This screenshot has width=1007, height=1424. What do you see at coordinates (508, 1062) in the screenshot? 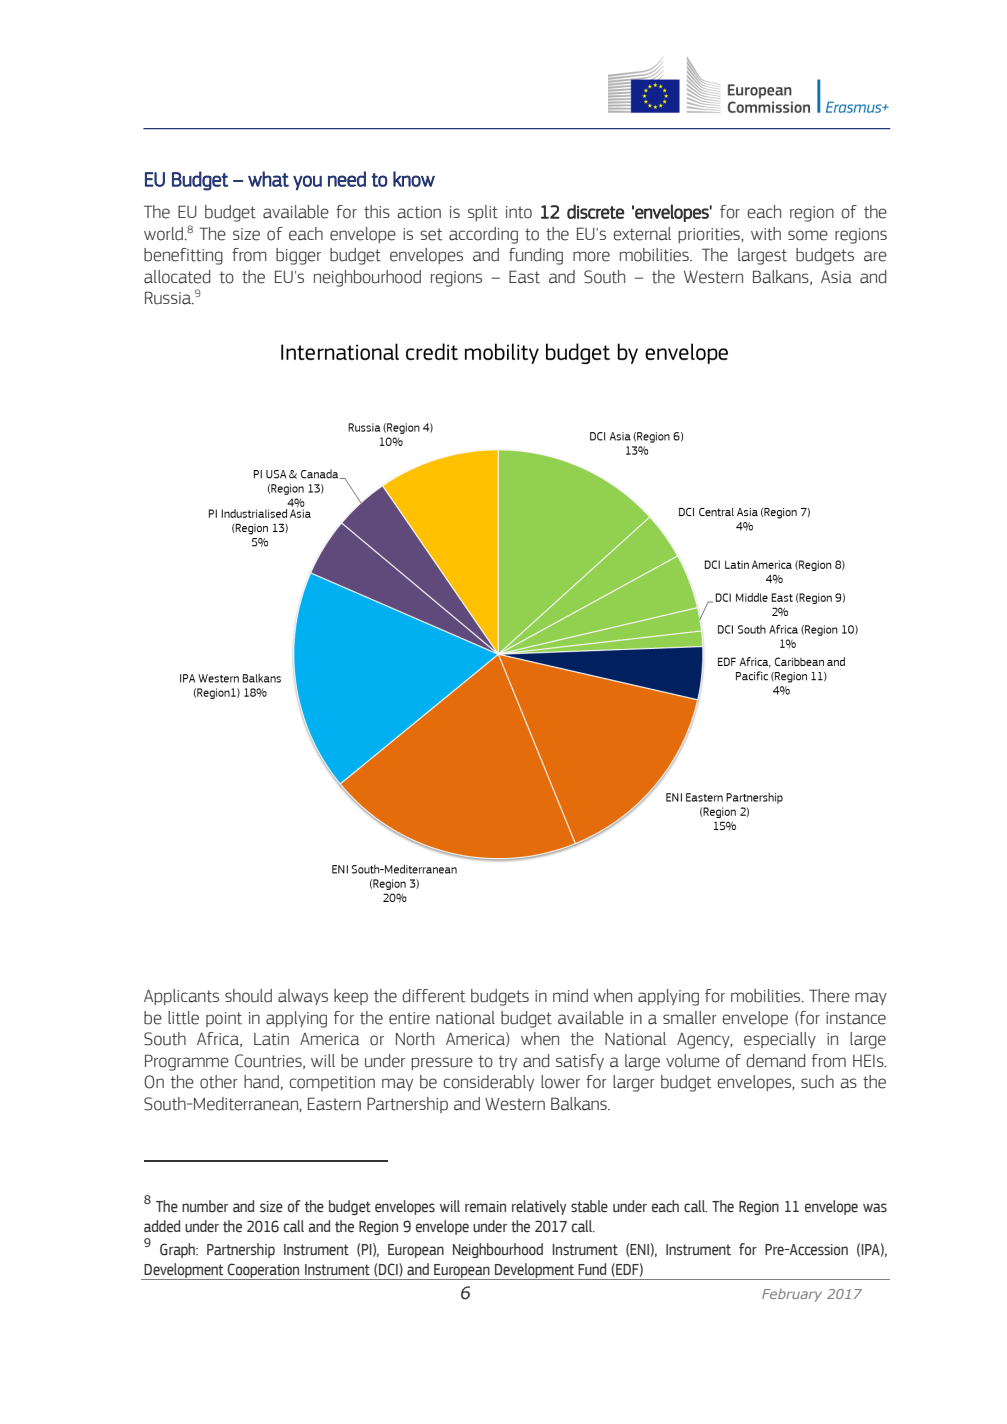
I see `try` at bounding box center [508, 1062].
